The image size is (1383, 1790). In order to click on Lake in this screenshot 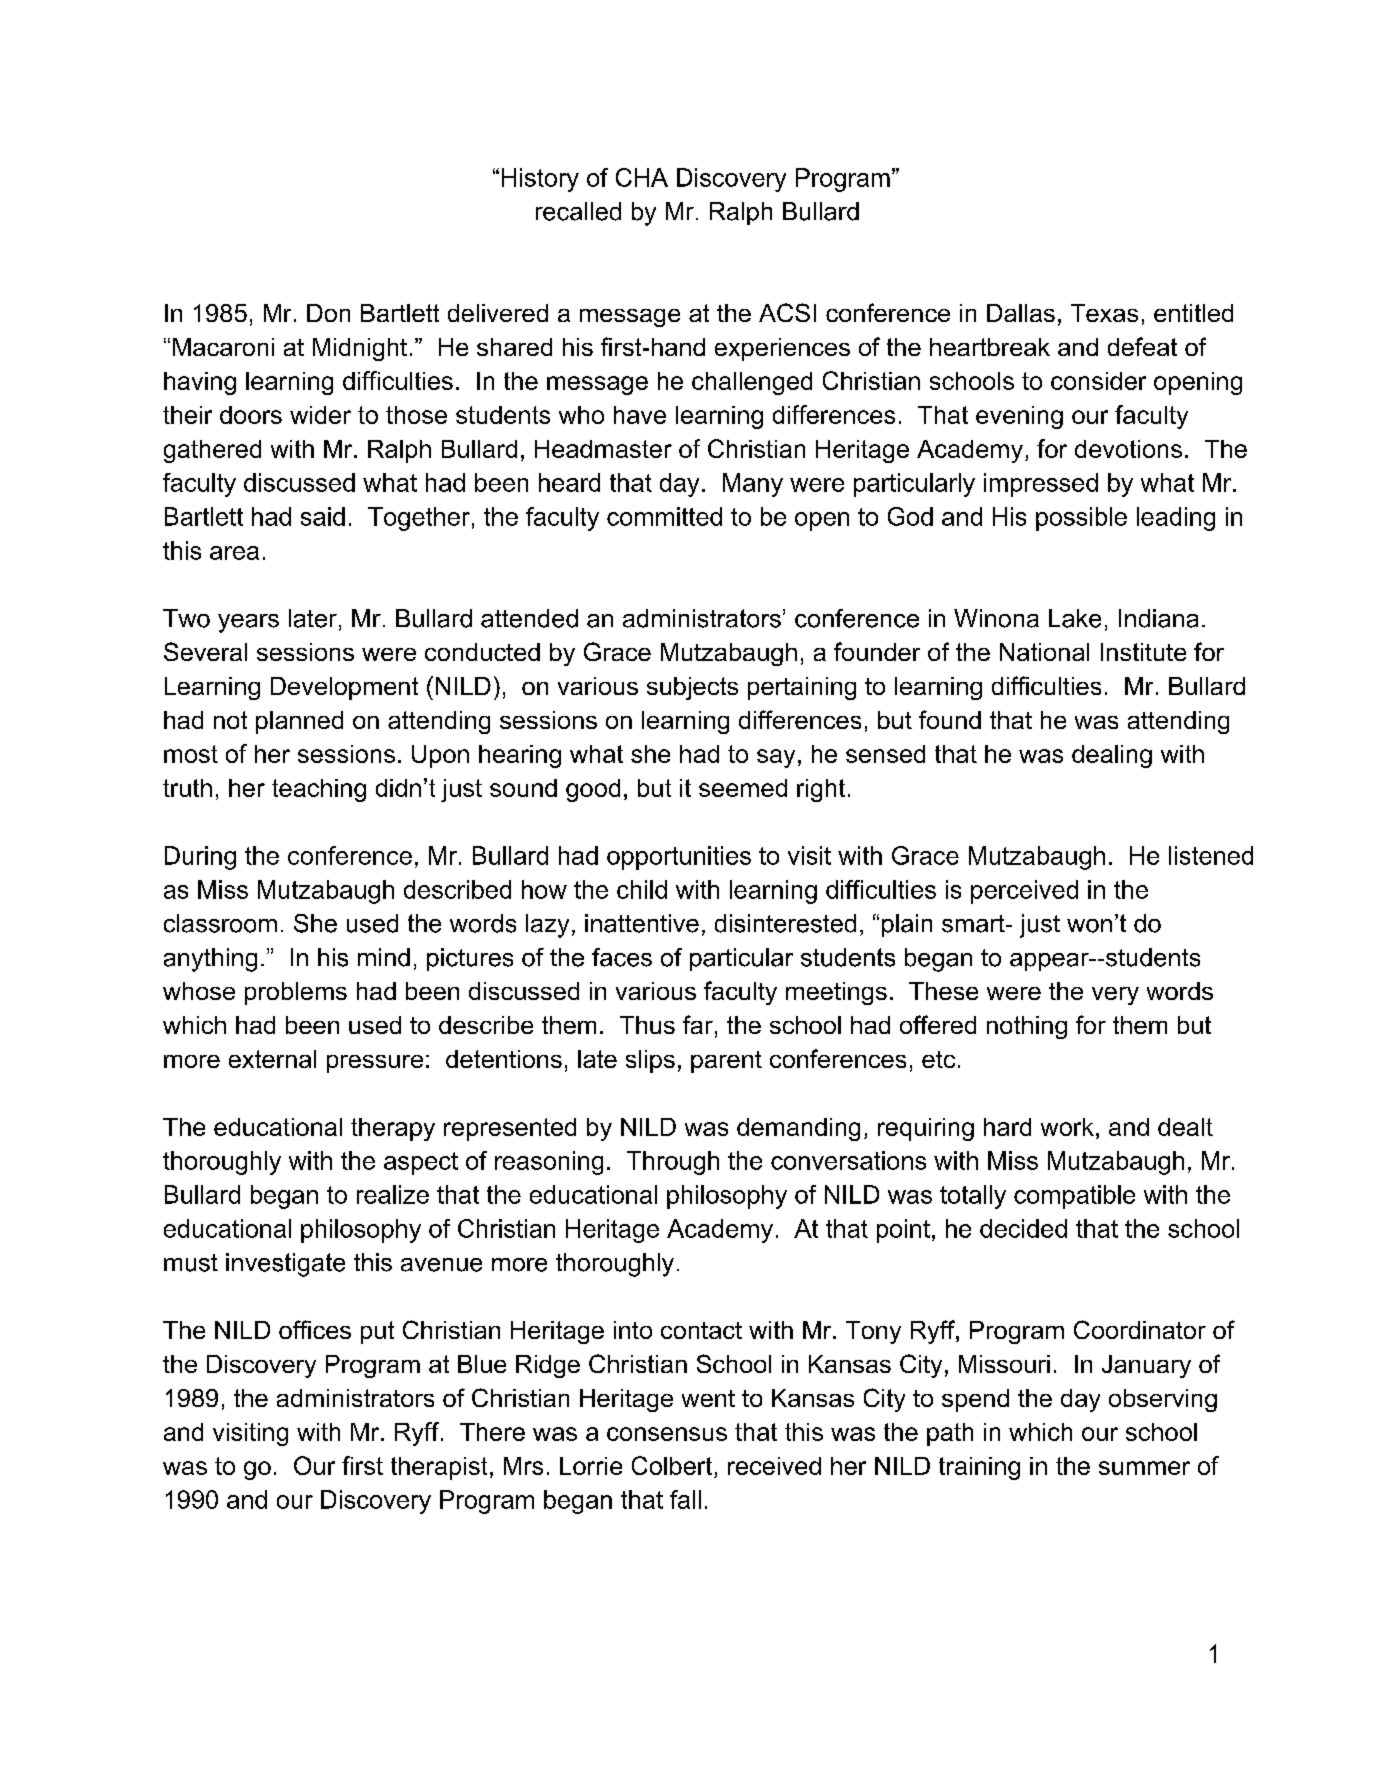, I will do `click(1075, 618)`.
